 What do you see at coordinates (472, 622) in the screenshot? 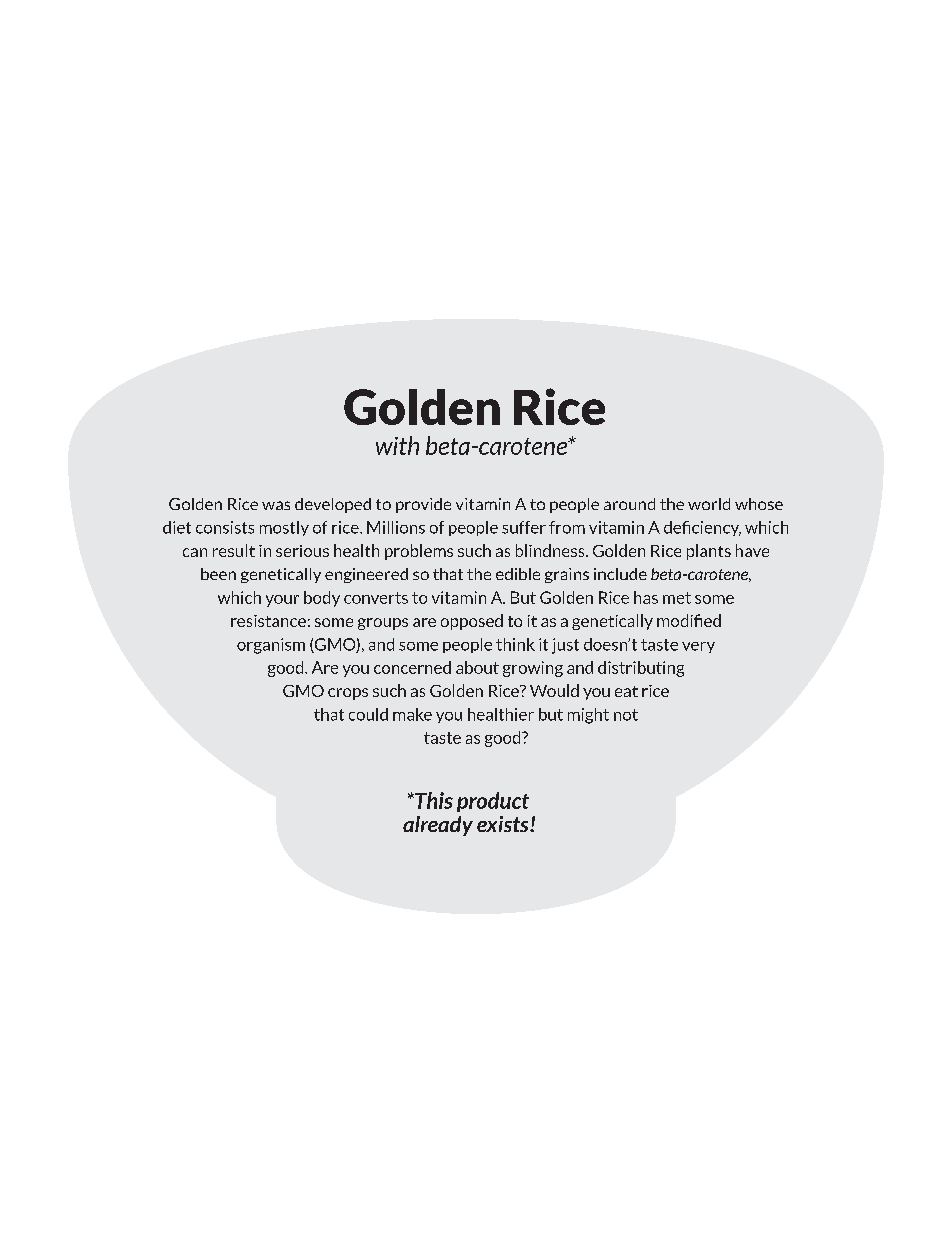
I see `opposed` at bounding box center [472, 622].
